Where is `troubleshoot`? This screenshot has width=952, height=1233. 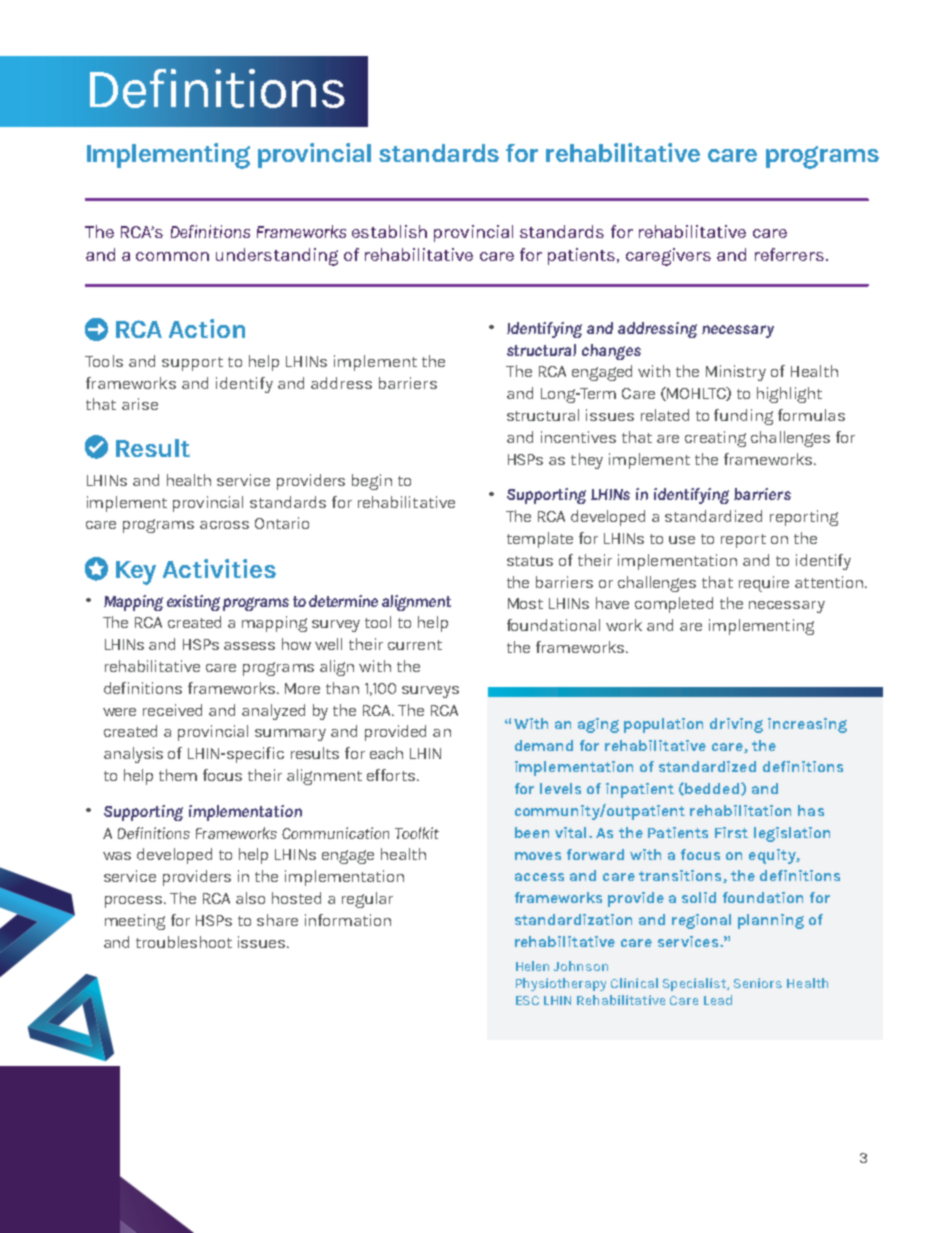 troubleshoot is located at coordinates (184, 942).
